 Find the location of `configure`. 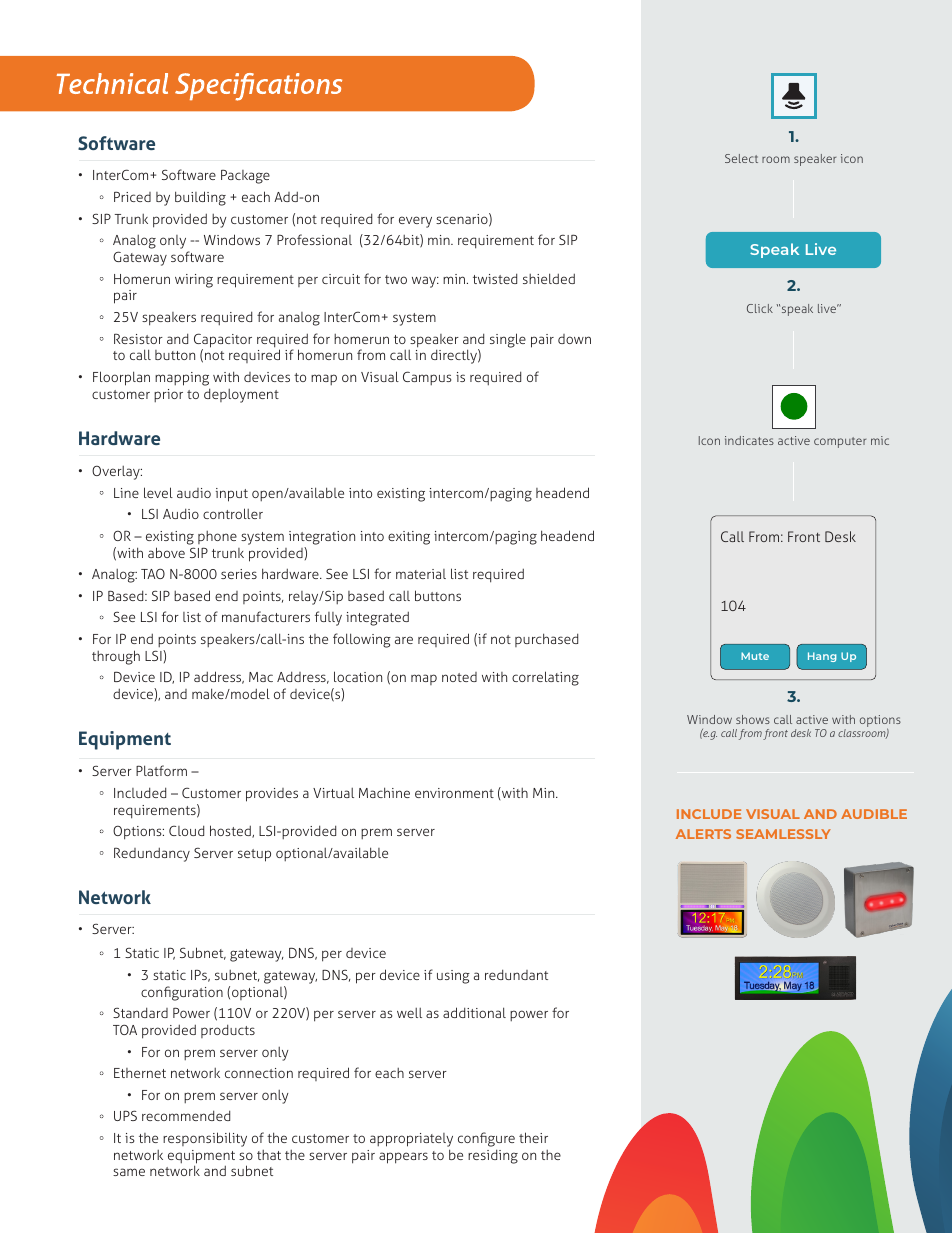

configure is located at coordinates (486, 1139).
